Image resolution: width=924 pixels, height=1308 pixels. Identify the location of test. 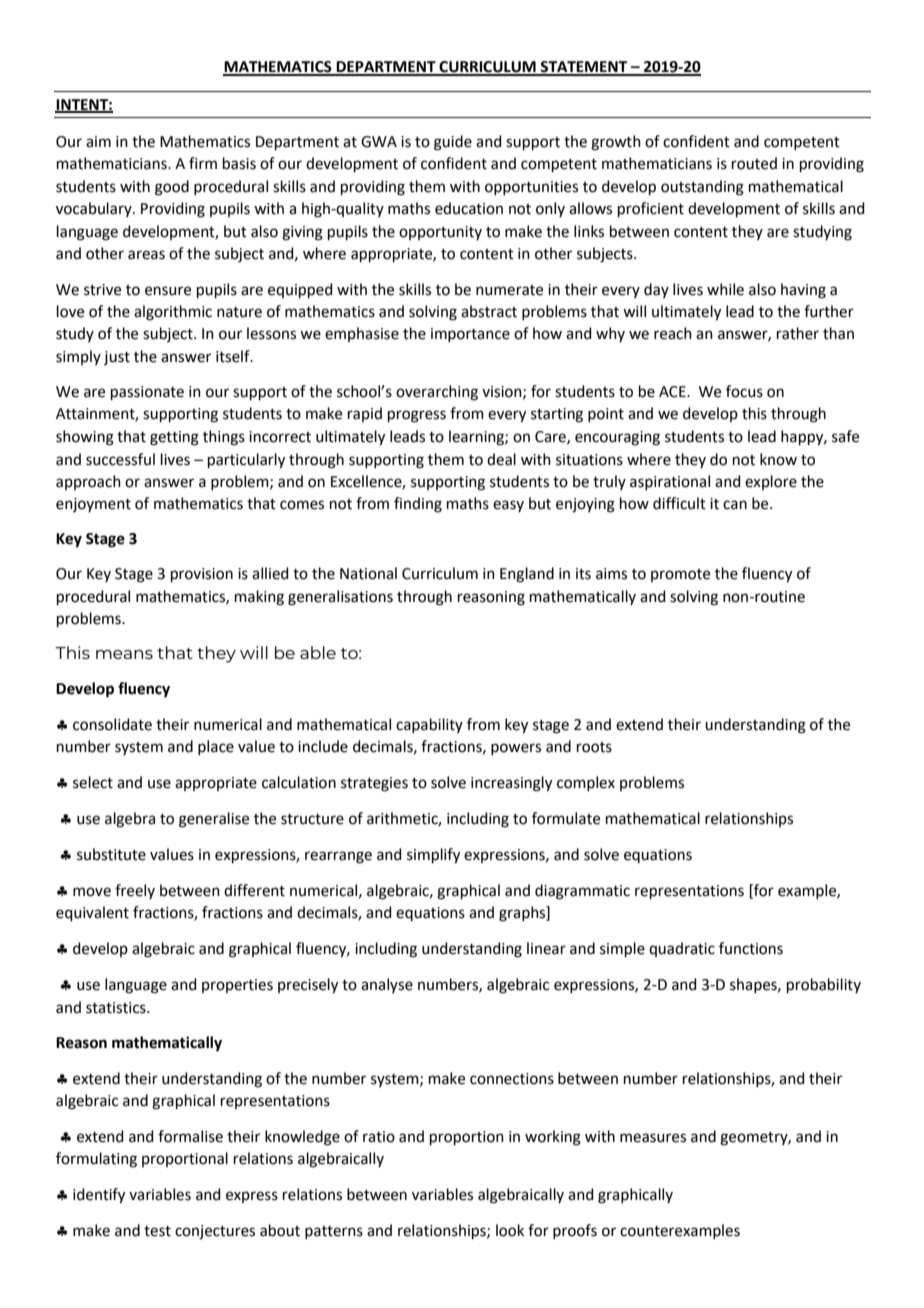
(157, 1231).
